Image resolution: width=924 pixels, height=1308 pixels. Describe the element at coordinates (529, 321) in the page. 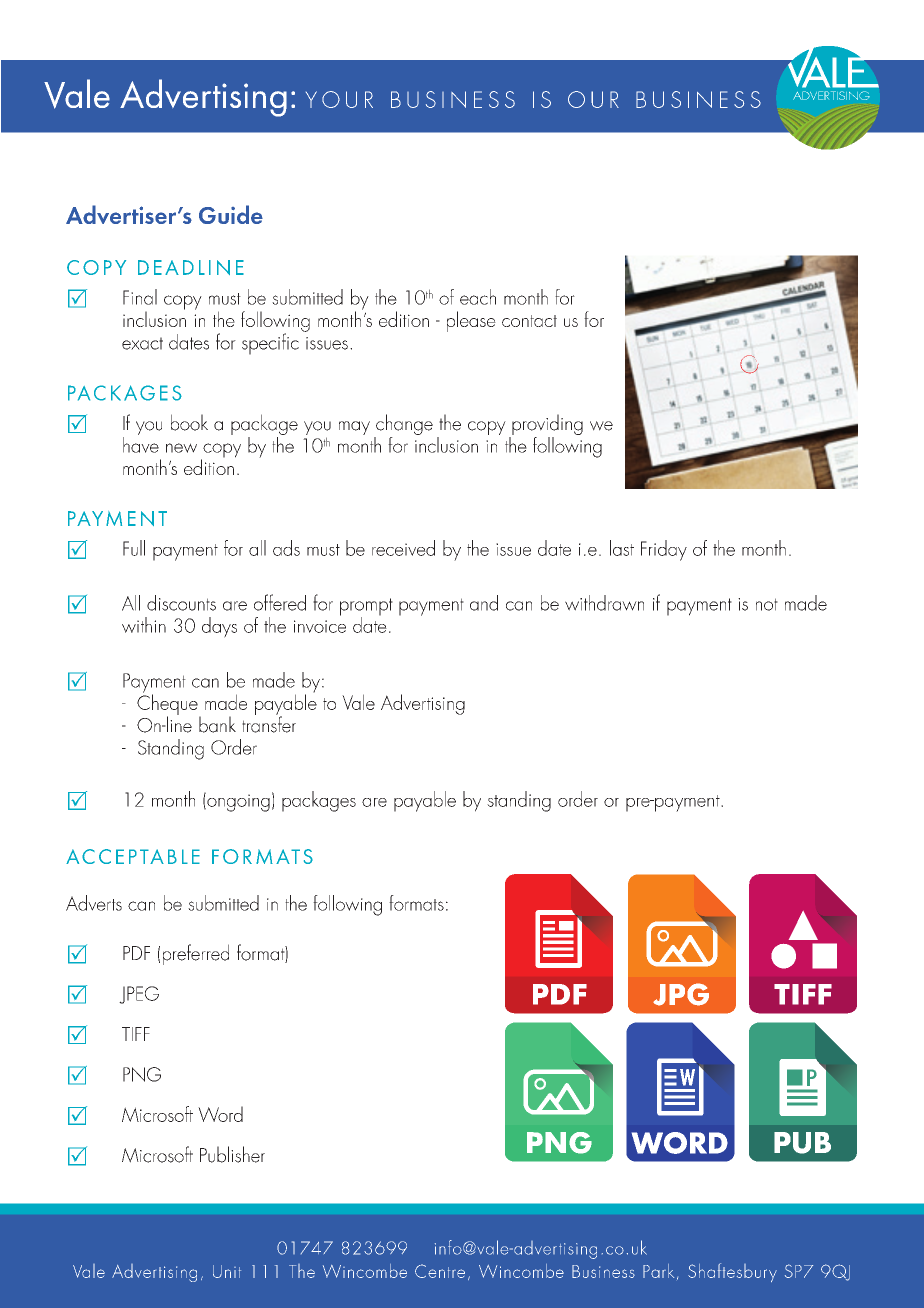

I see `contact` at that location.
